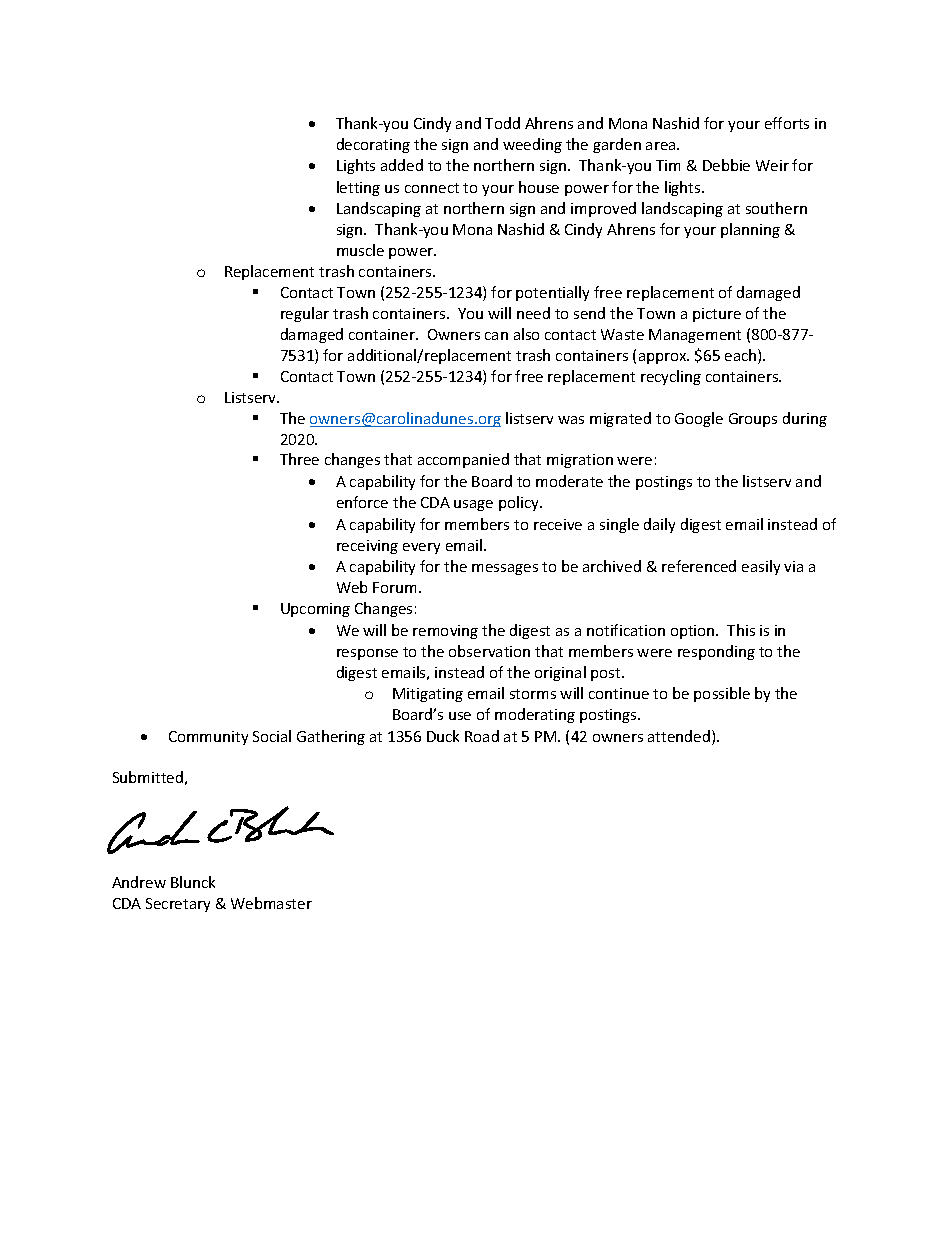  I want to click on This, so click(741, 630).
